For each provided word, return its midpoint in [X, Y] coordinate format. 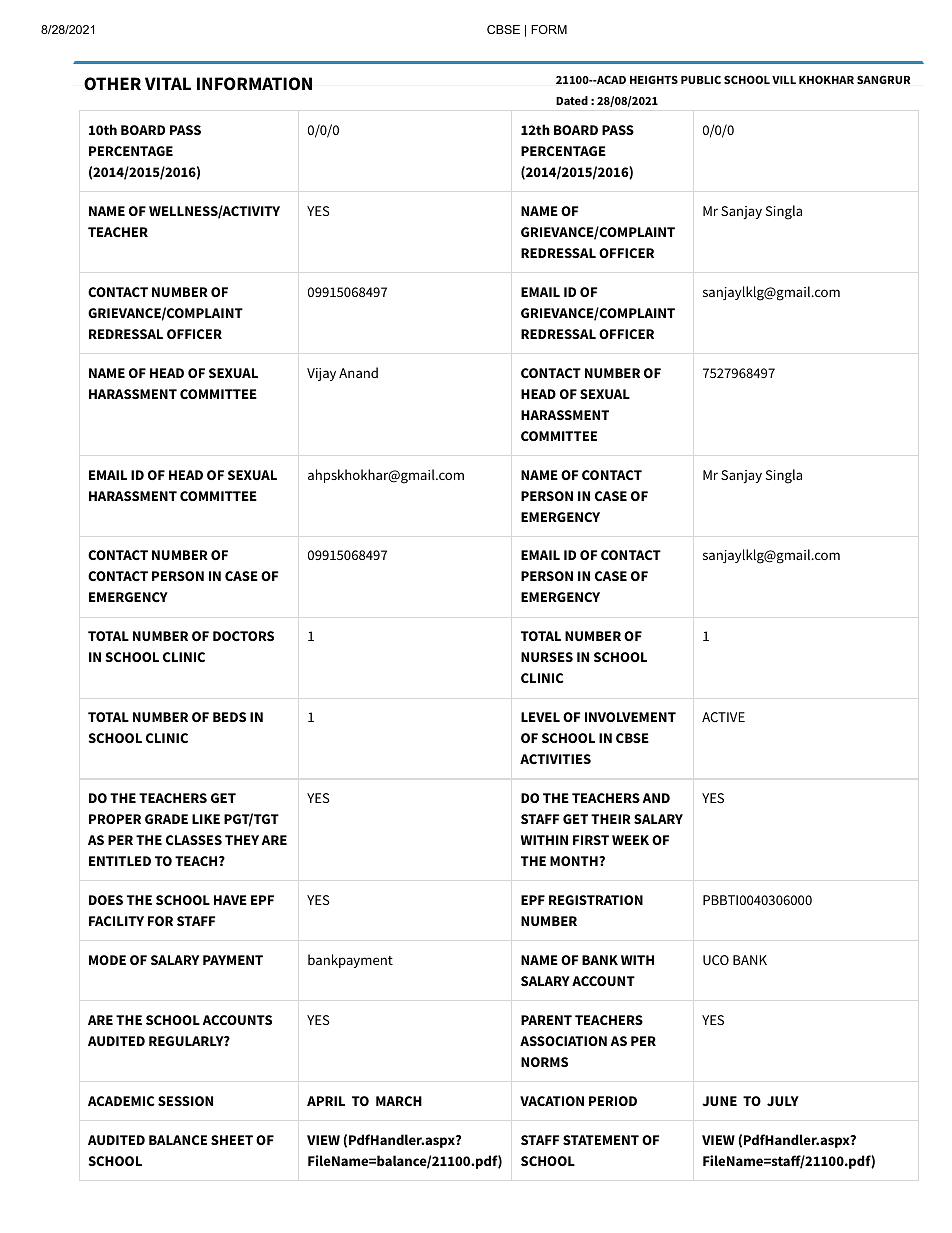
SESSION [185, 1101]
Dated [572, 100]
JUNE [719, 1101]
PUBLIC [701, 79]
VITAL [168, 83]
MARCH [399, 1101]
